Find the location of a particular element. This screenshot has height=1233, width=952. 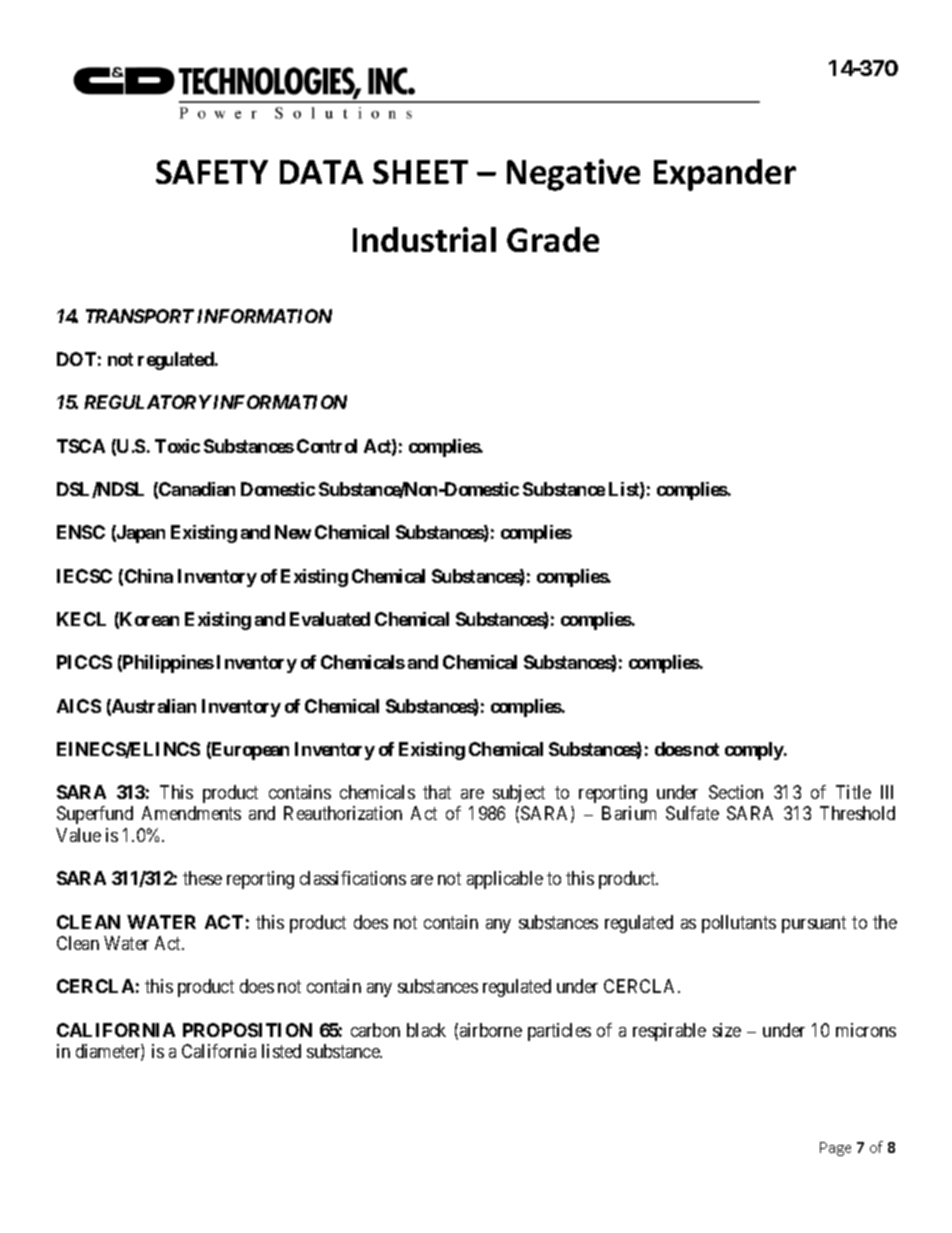

airborne is located at coordinates (491, 1030).
